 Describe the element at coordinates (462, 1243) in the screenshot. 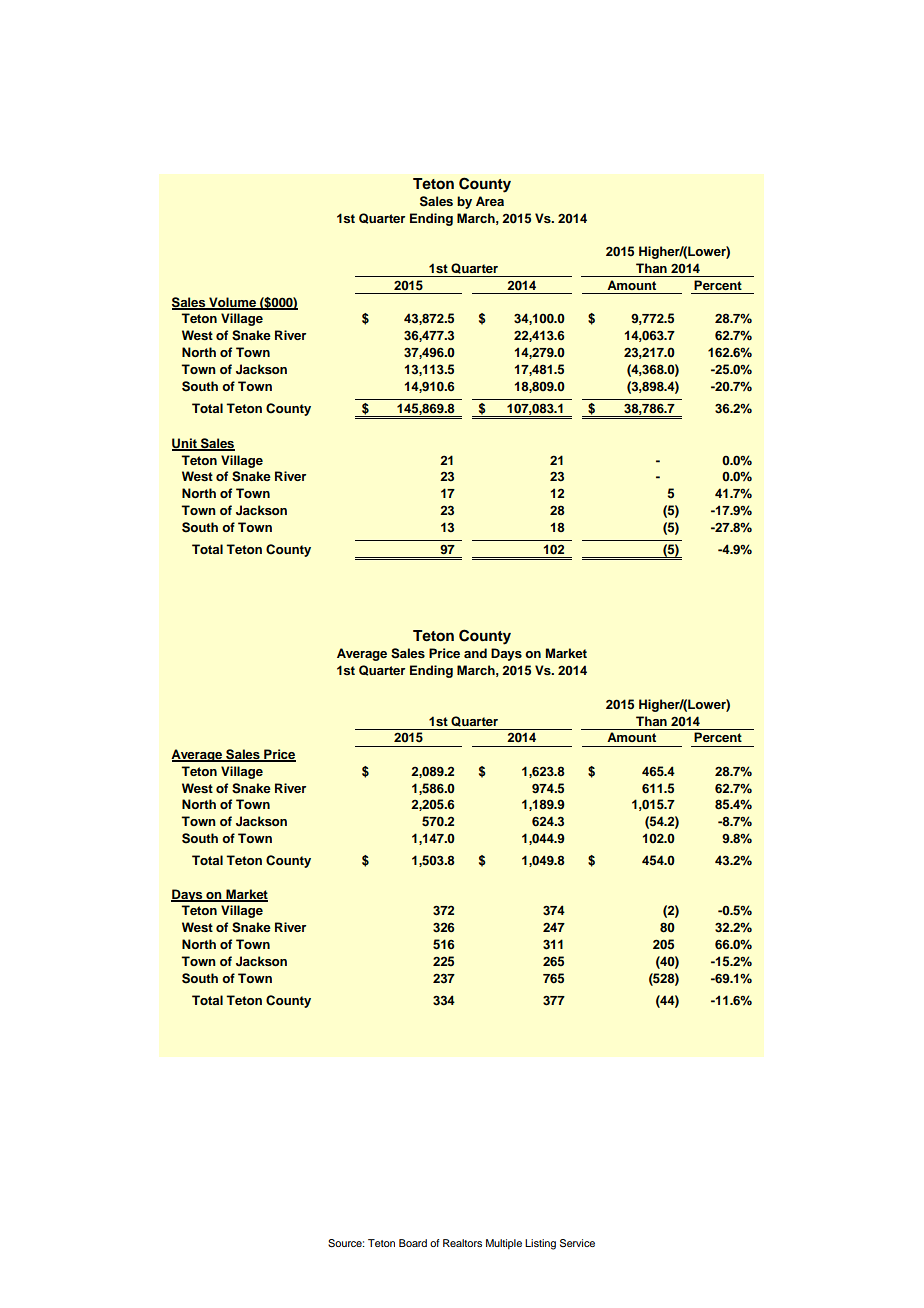

I see `Realtors` at that location.
